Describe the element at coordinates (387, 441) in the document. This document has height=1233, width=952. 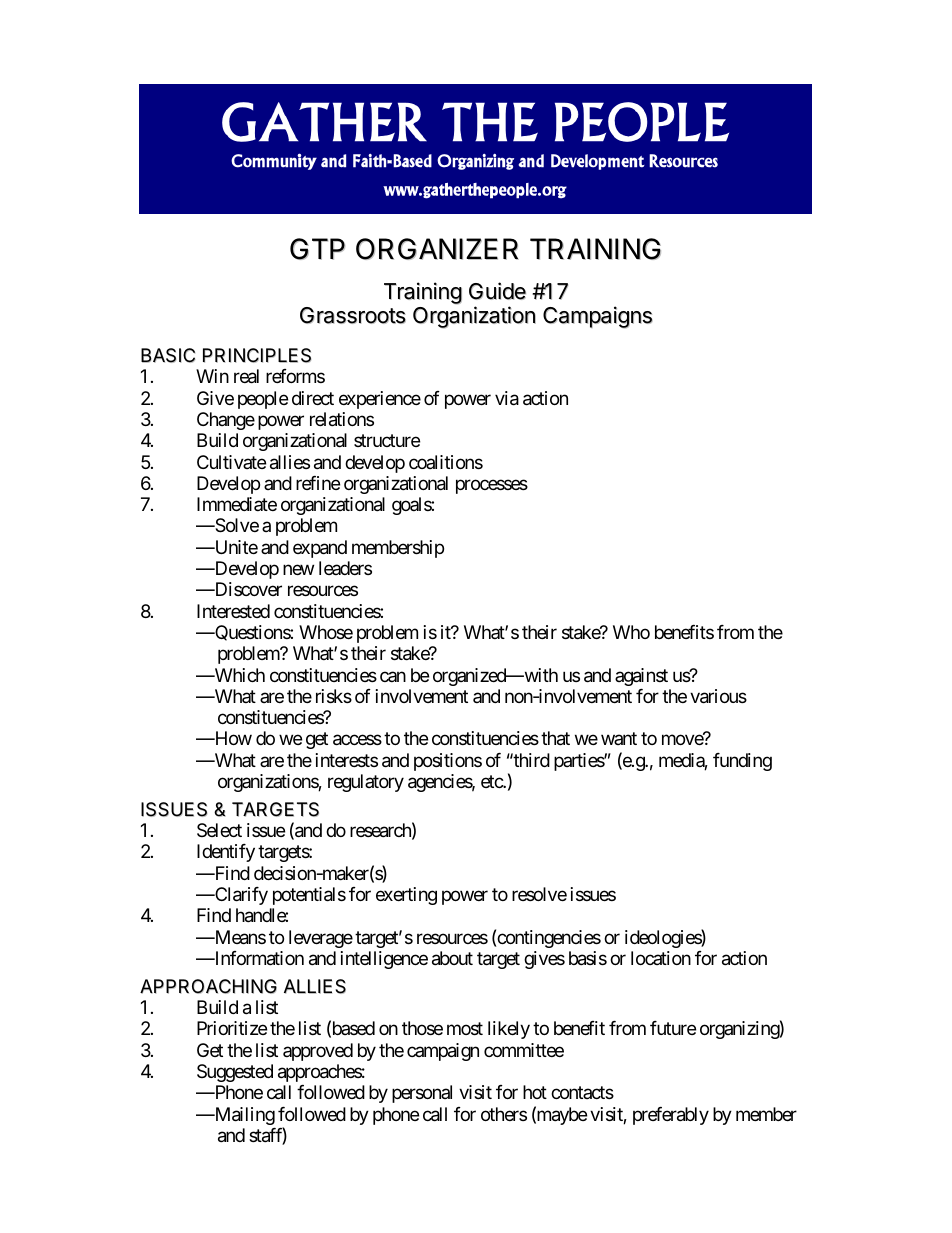
I see `structure` at that location.
